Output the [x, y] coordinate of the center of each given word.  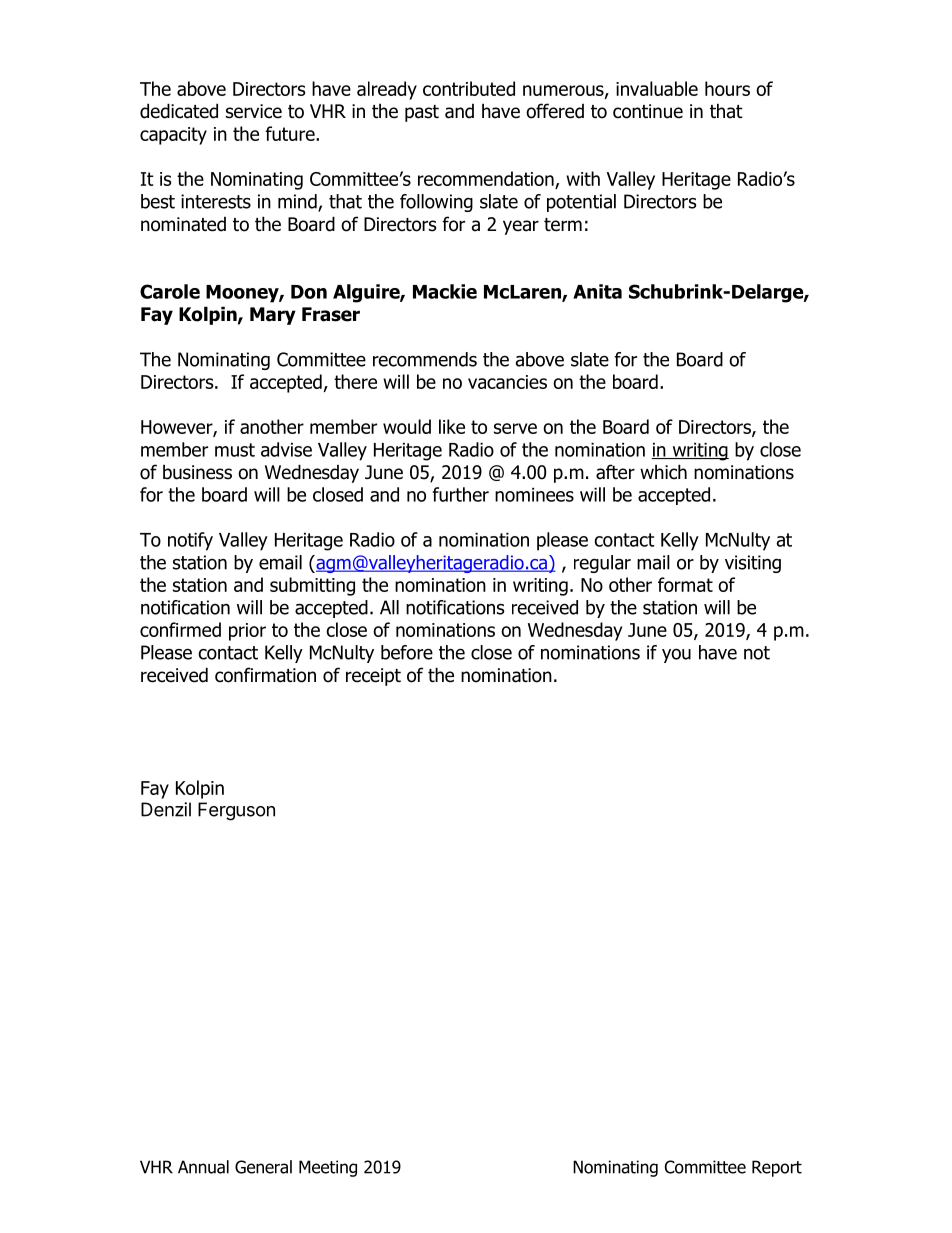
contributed [469, 88]
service [254, 111]
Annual [203, 1167]
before [407, 652]
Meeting [328, 1168]
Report [777, 1168]
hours [727, 88]
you [676, 655]
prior [247, 632]
